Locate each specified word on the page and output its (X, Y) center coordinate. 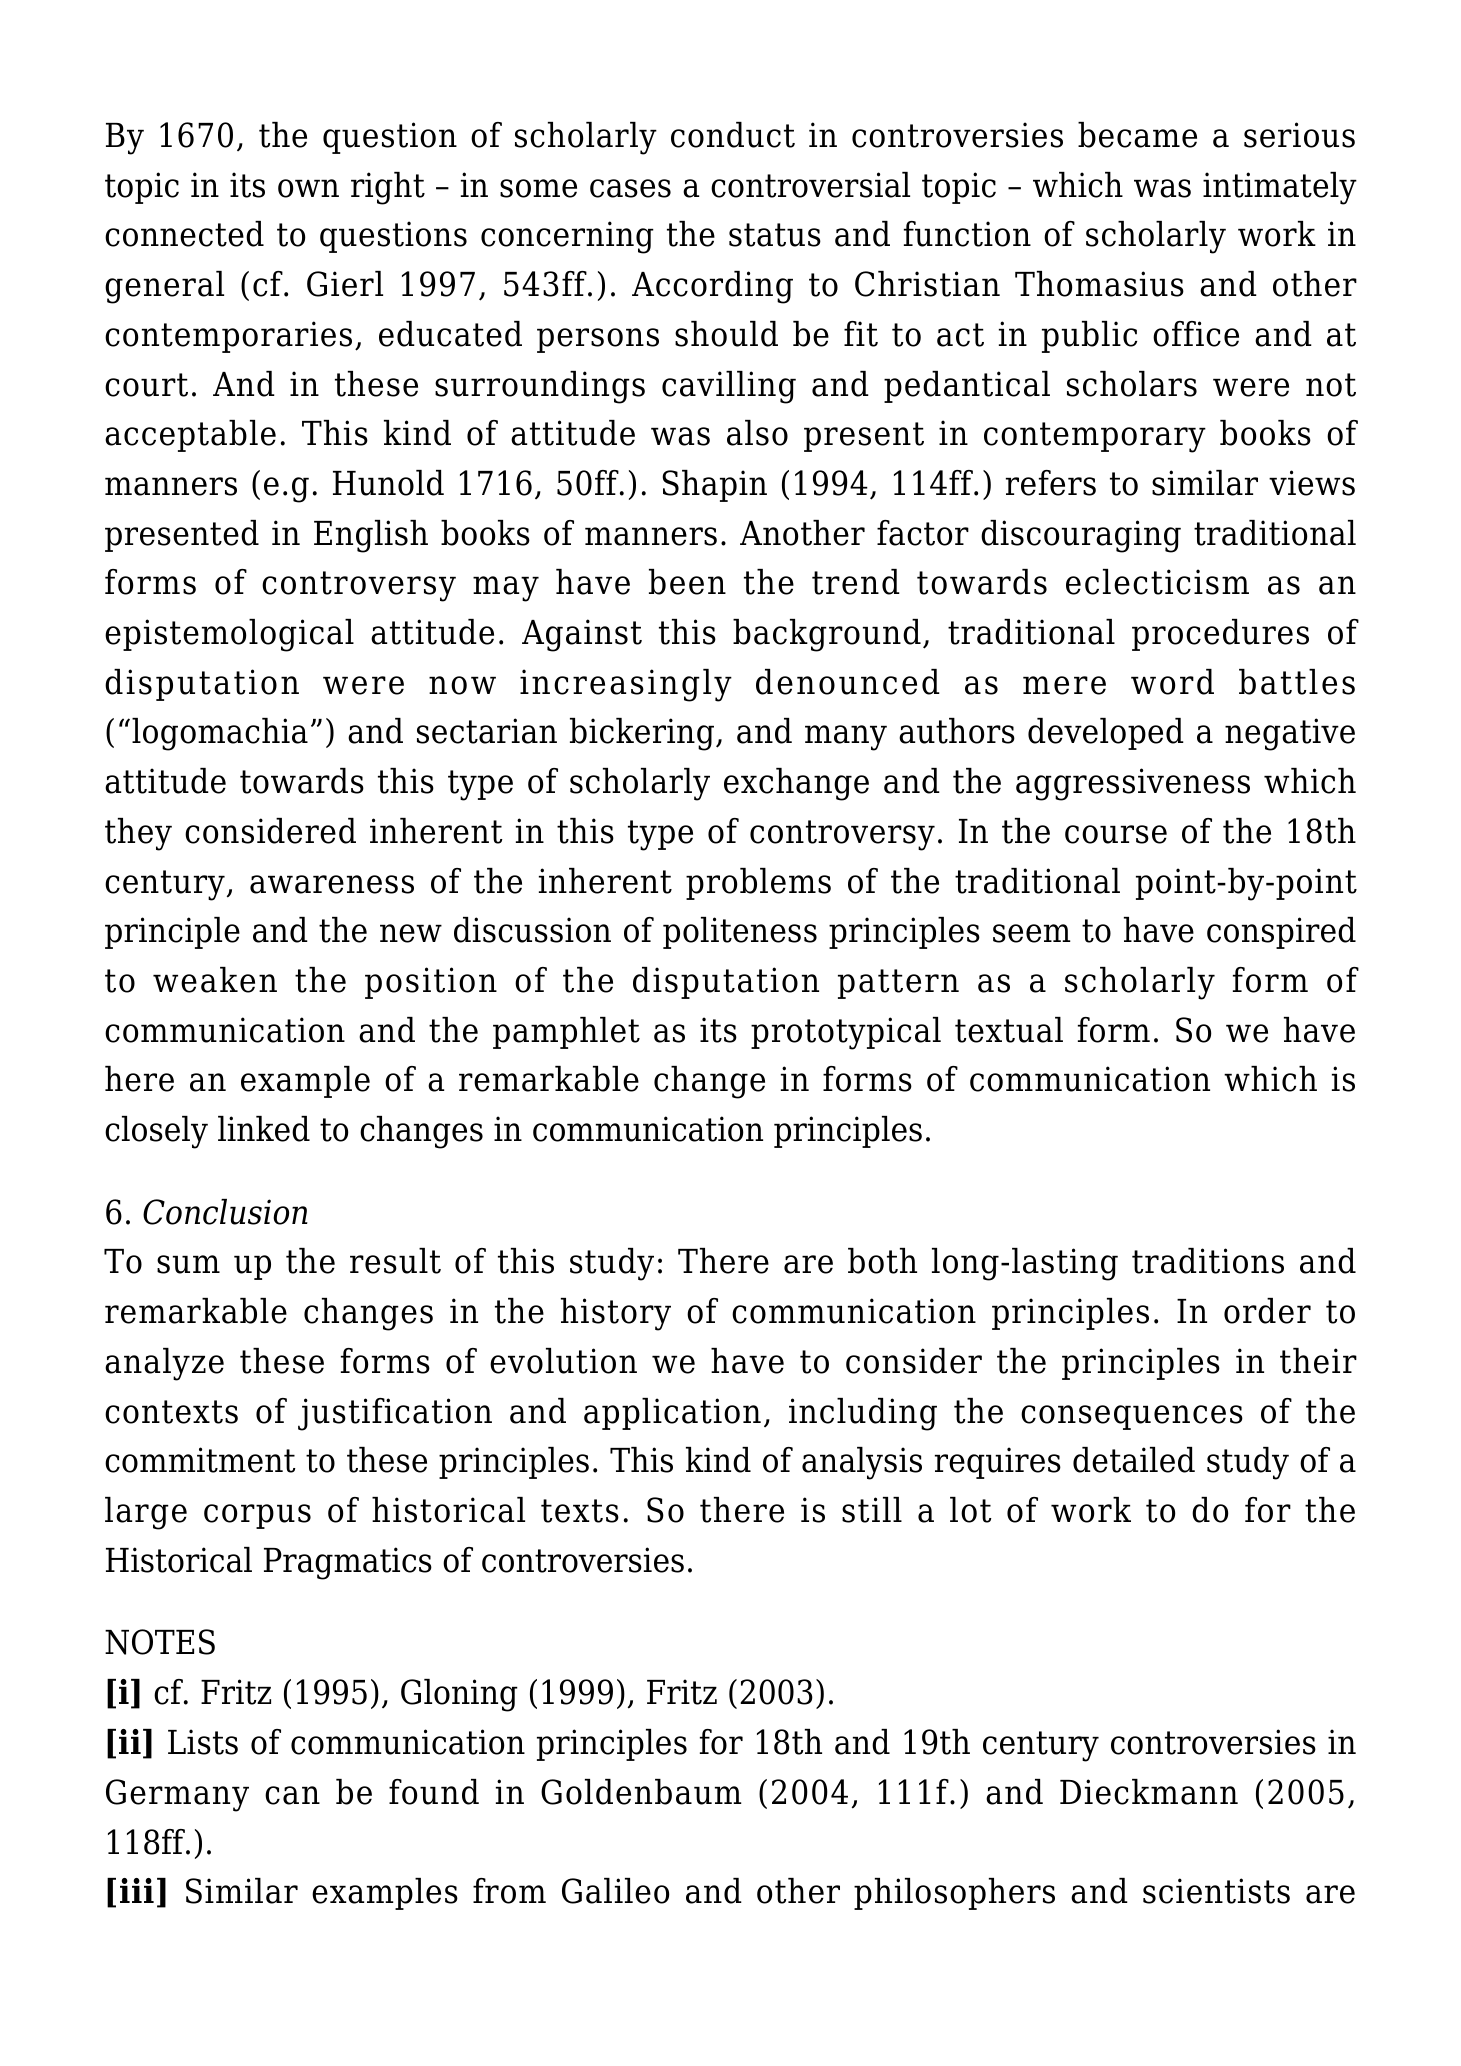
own (308, 188)
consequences (1132, 1417)
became (1137, 135)
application (672, 1414)
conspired (1281, 933)
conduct (733, 135)
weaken (215, 980)
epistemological (229, 635)
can (292, 1795)
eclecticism (1157, 582)
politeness (740, 933)
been (687, 582)
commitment (200, 1460)
